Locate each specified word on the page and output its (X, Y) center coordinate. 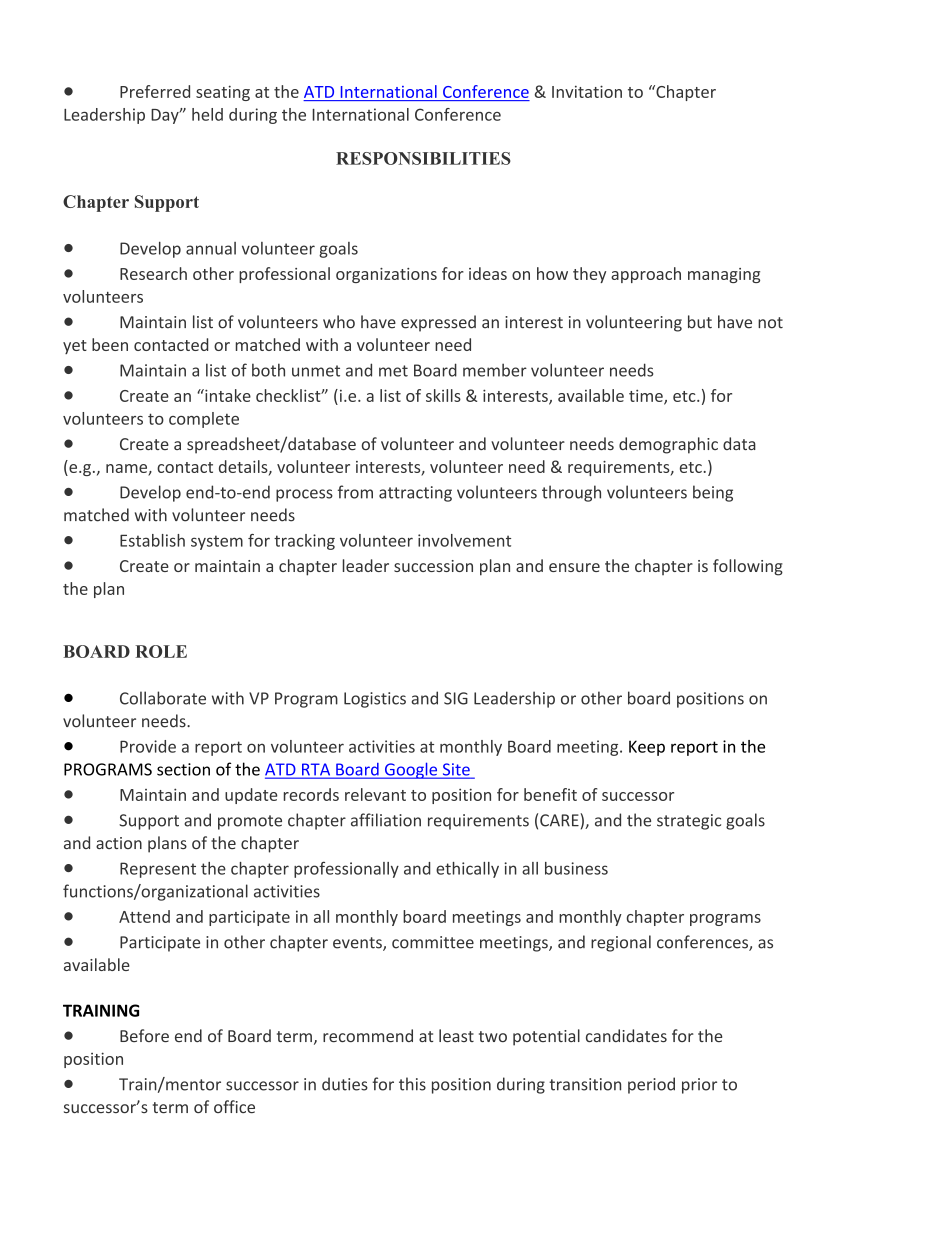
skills (443, 395)
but (700, 322)
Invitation (587, 91)
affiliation (386, 820)
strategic (689, 822)
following (748, 567)
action (119, 843)
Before (144, 1035)
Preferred (155, 91)
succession (433, 566)
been (110, 344)
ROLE (161, 651)
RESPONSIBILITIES (423, 158)
